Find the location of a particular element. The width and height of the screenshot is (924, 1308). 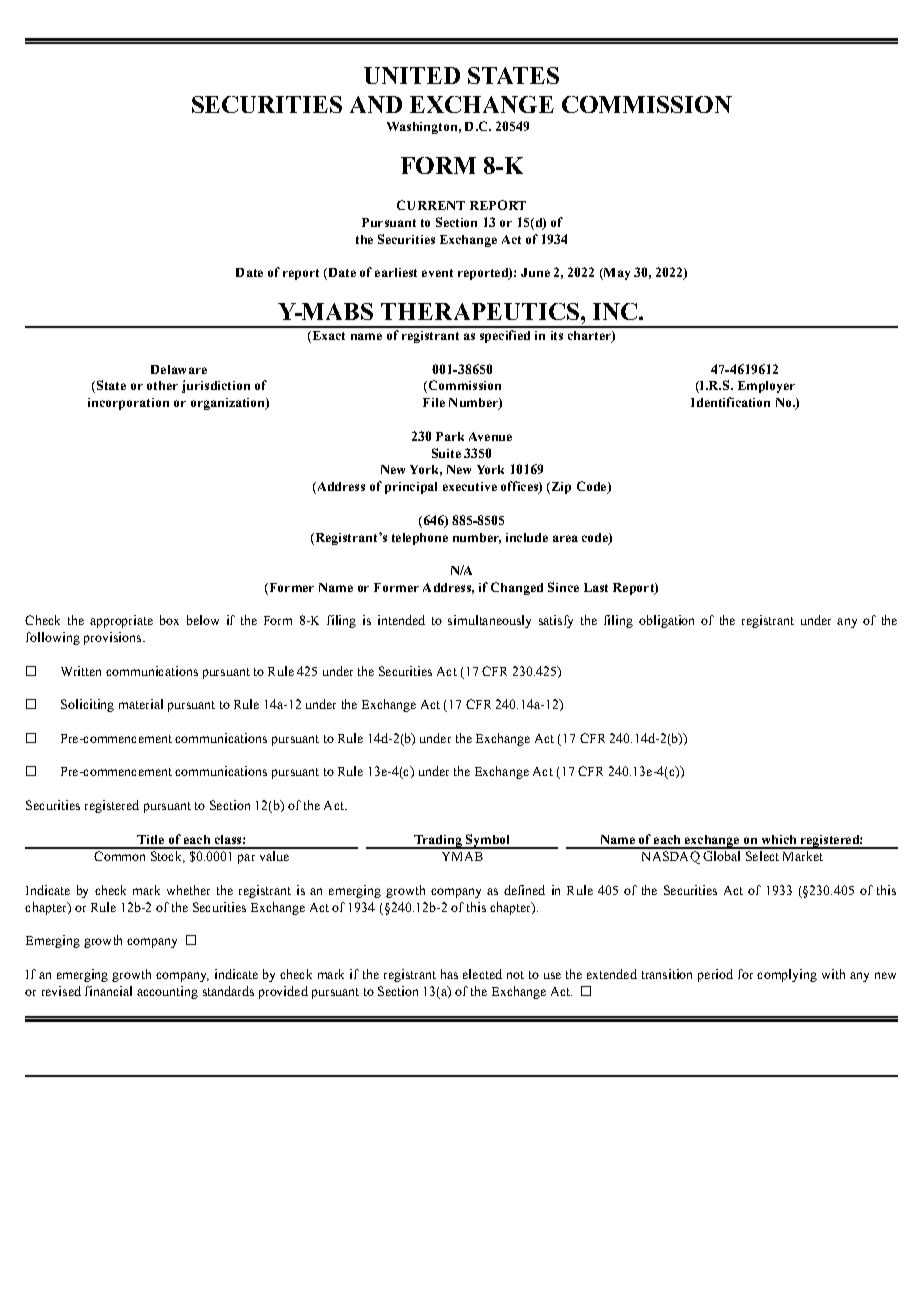

June is located at coordinates (535, 272).
